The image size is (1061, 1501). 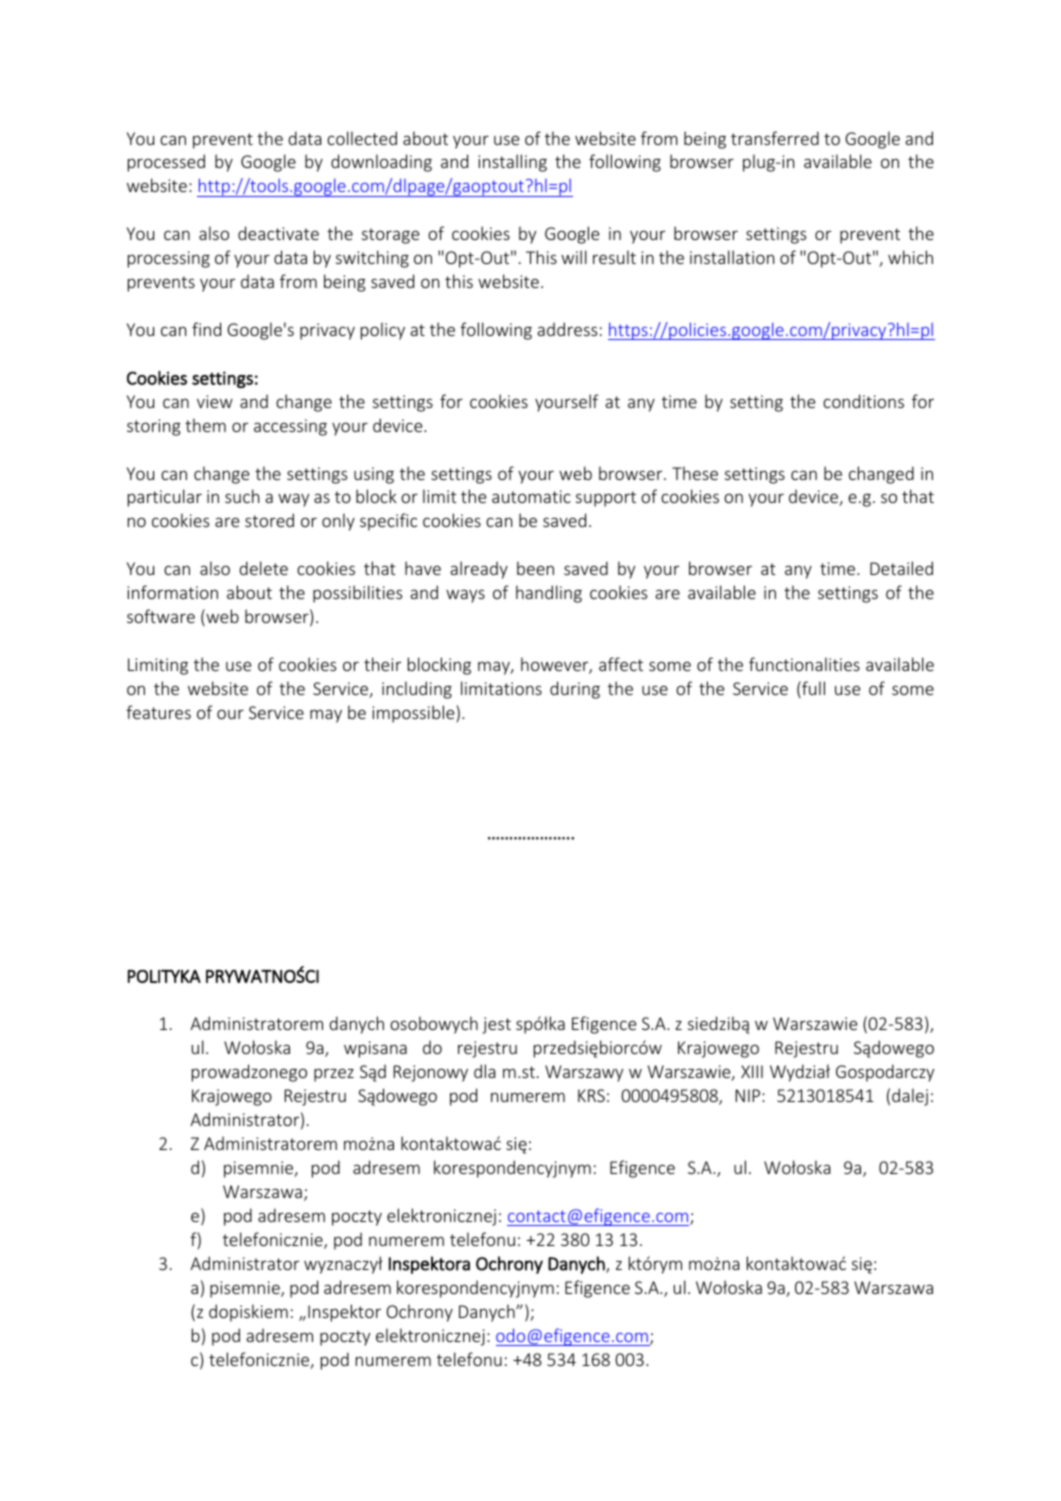 I want to click on installing, so click(x=512, y=163).
